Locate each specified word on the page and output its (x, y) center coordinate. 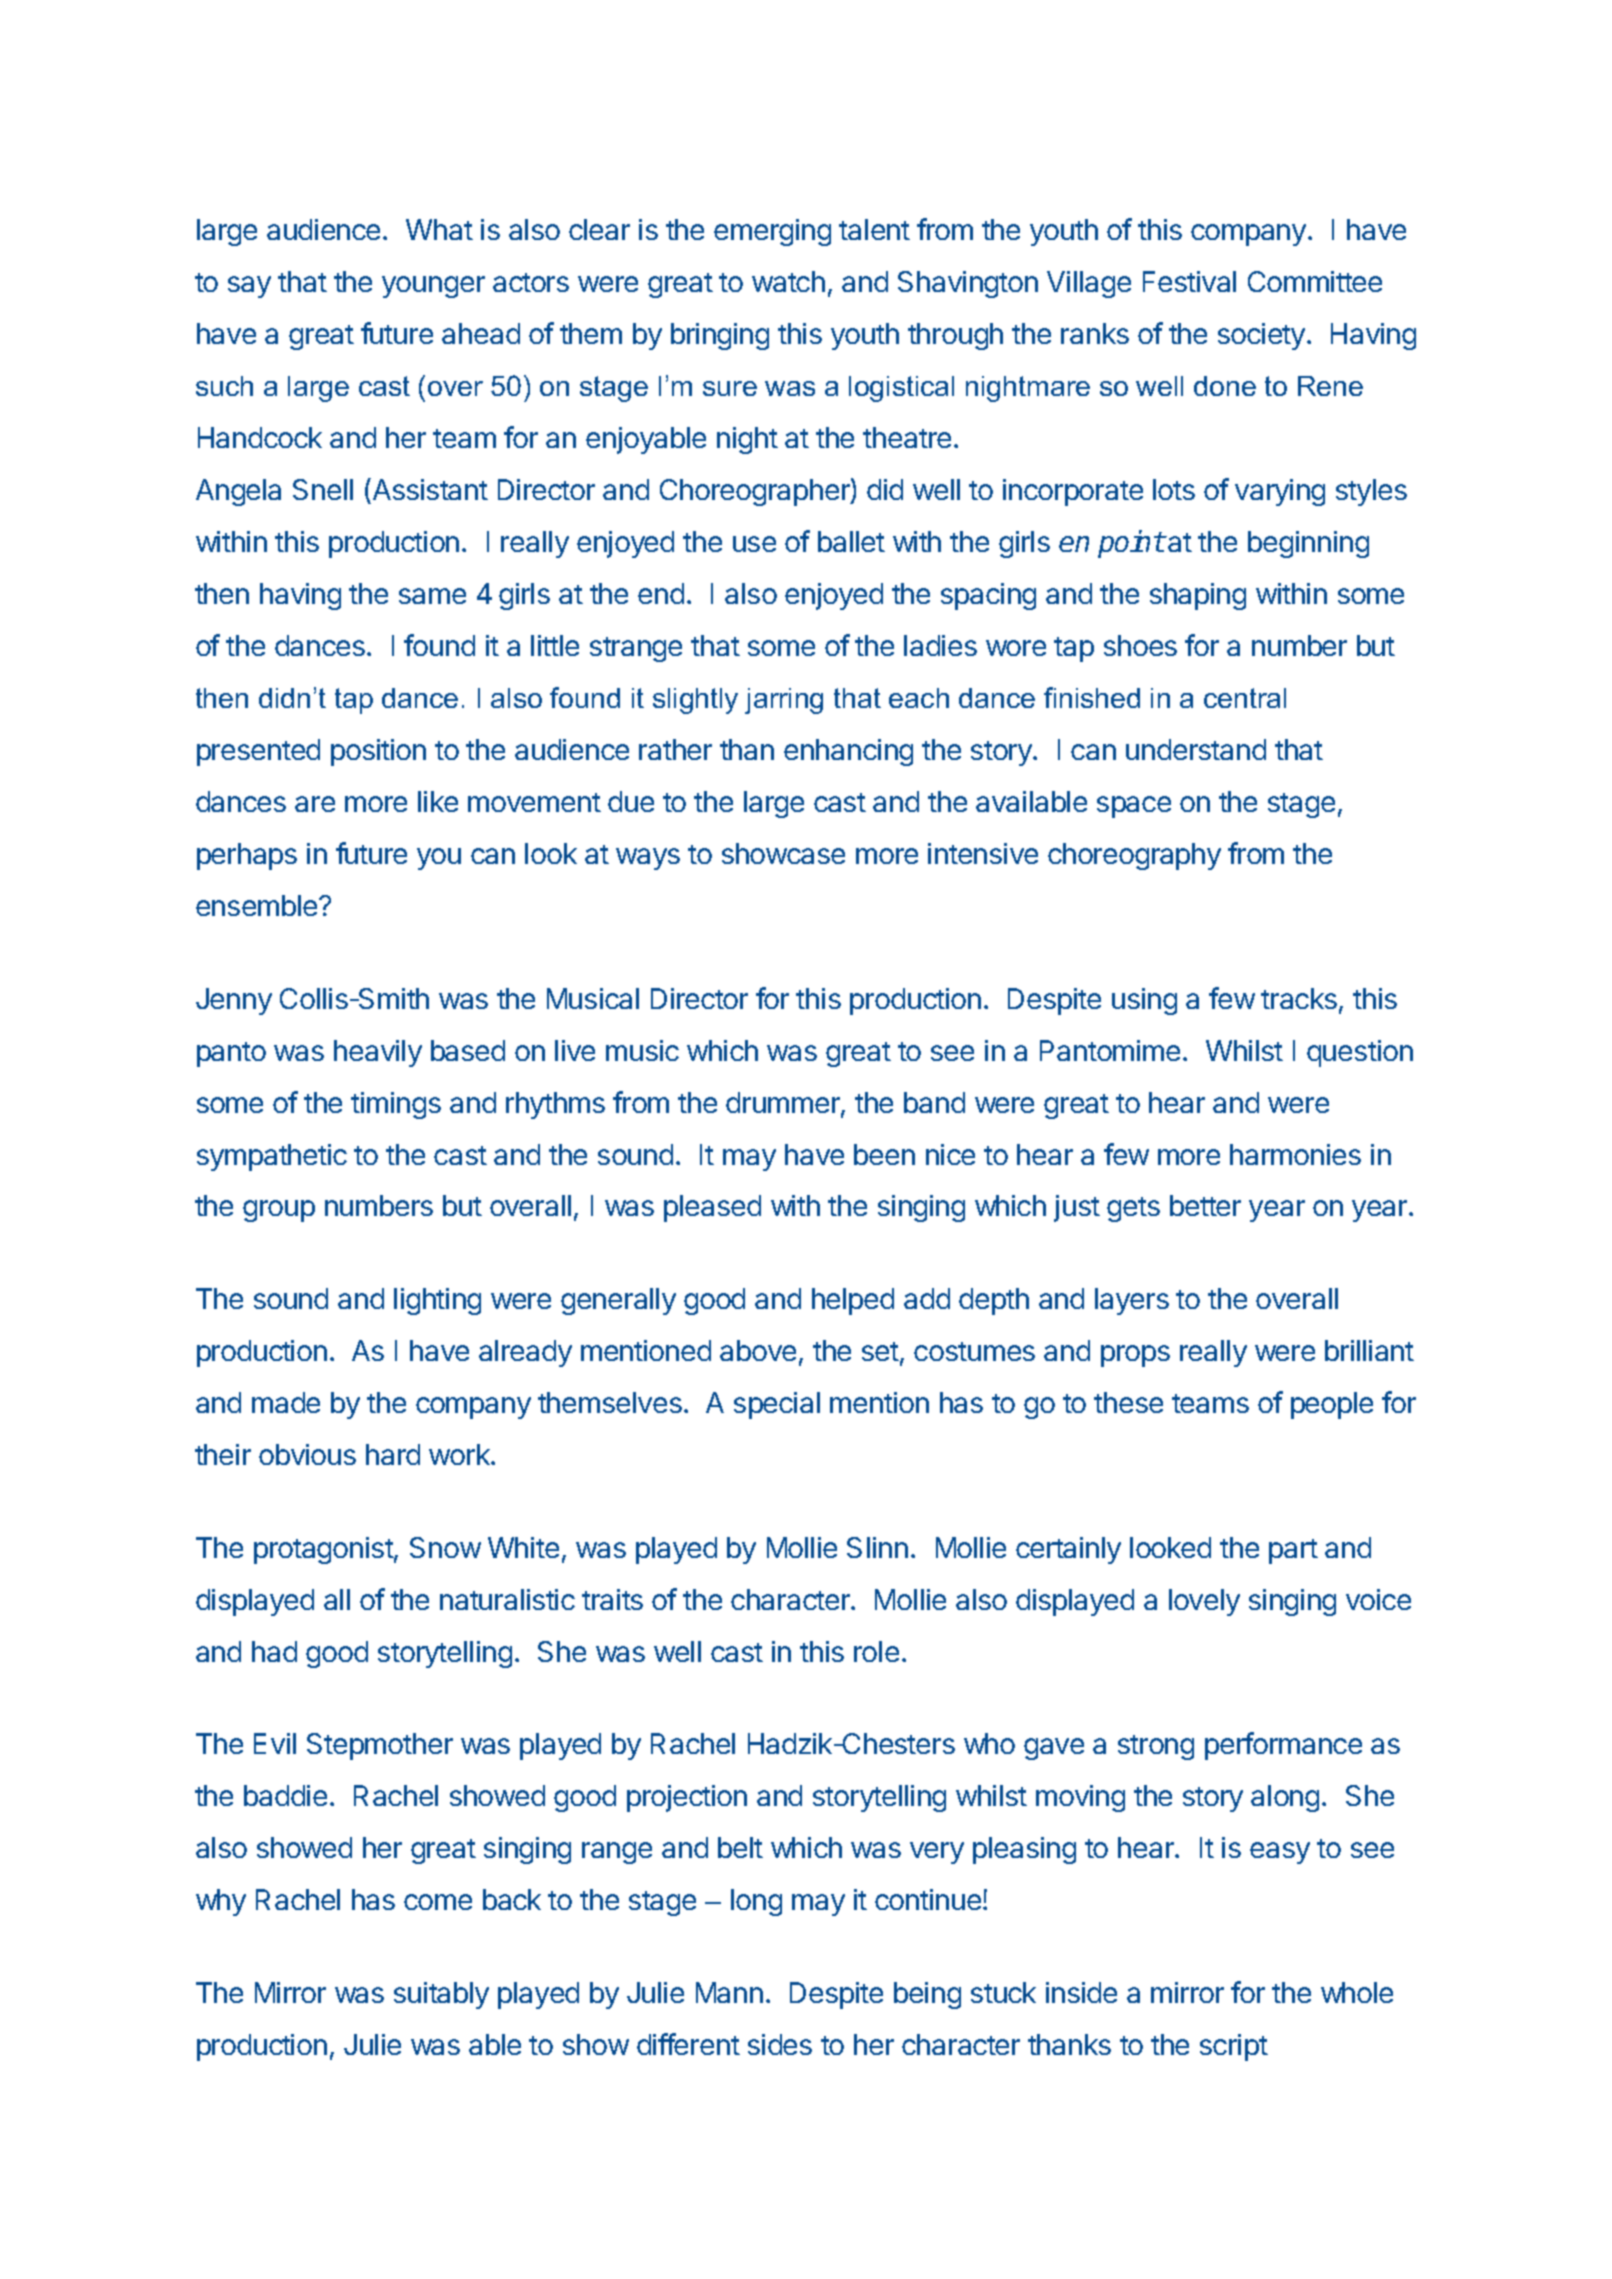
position (378, 752)
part (1293, 1551)
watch (788, 281)
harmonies (1295, 1154)
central (1245, 698)
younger (433, 287)
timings (396, 1105)
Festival (1189, 281)
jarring (784, 701)
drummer (784, 1104)
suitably (441, 1995)
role (876, 1651)
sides (780, 2044)
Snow (445, 1547)
